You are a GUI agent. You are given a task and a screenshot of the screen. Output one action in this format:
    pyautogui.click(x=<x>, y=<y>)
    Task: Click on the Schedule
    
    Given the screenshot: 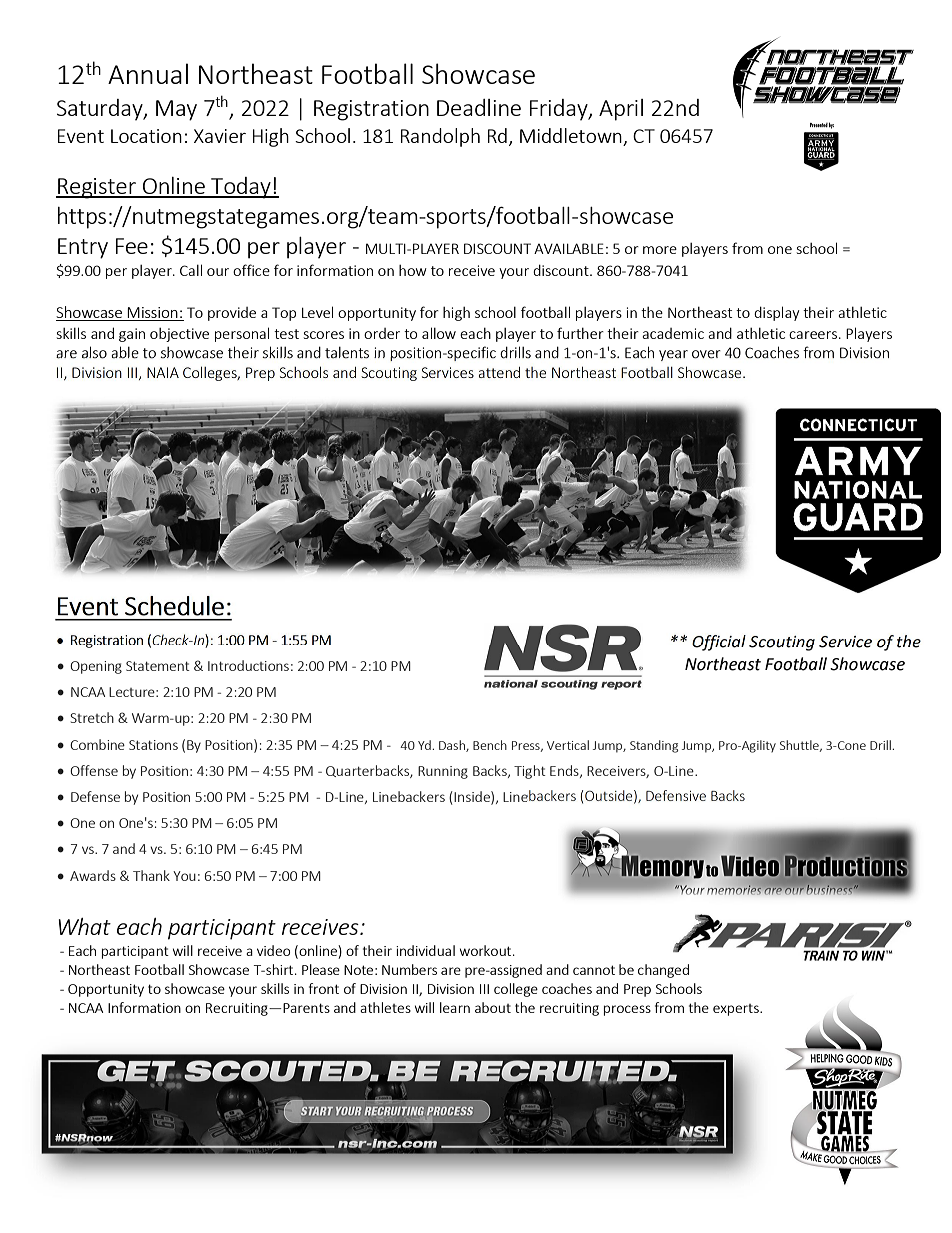 What is the action you would take?
    pyautogui.click(x=174, y=606)
